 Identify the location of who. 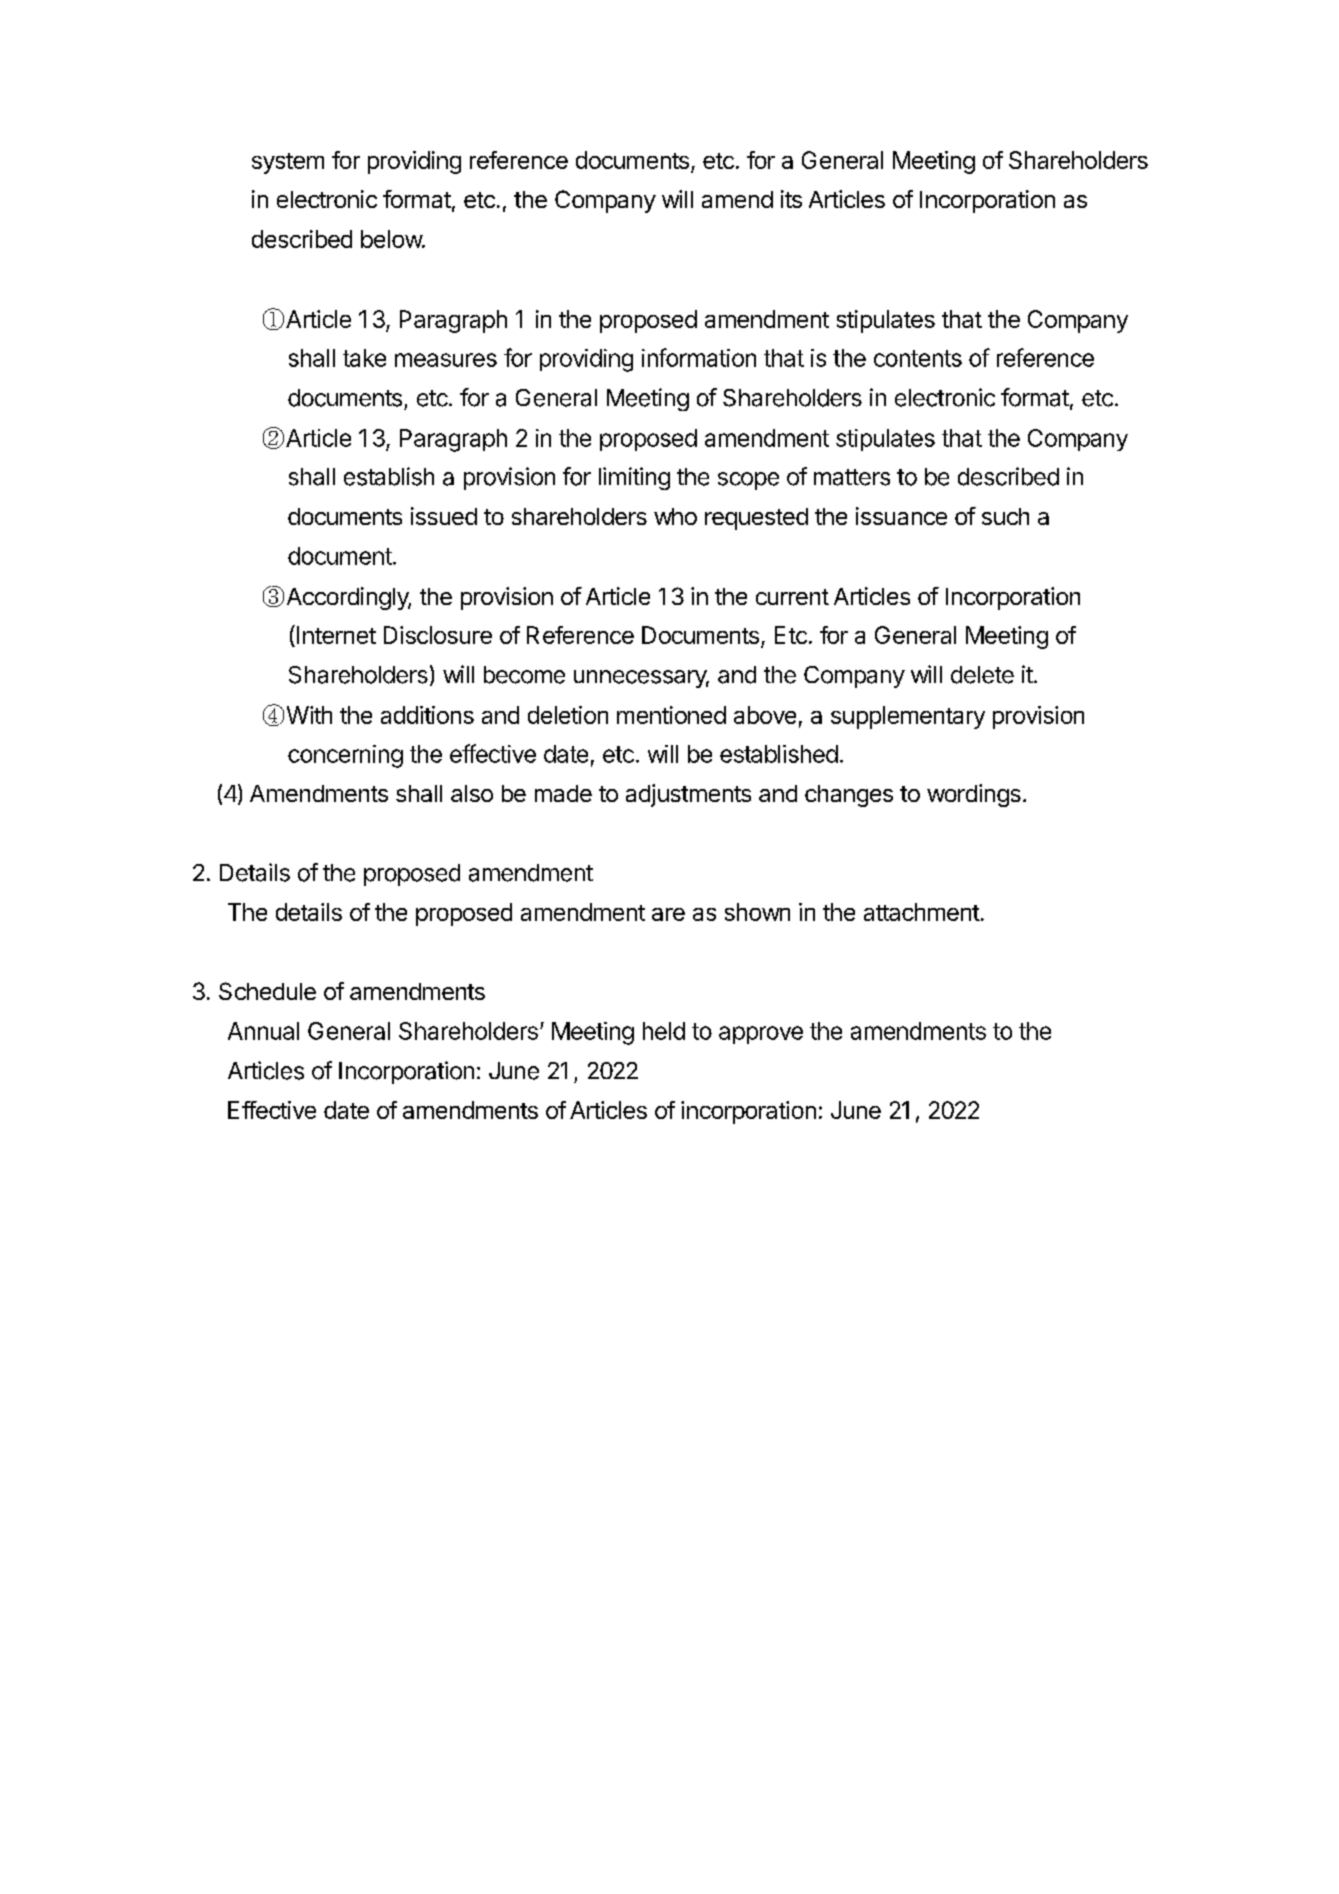
(675, 516).
